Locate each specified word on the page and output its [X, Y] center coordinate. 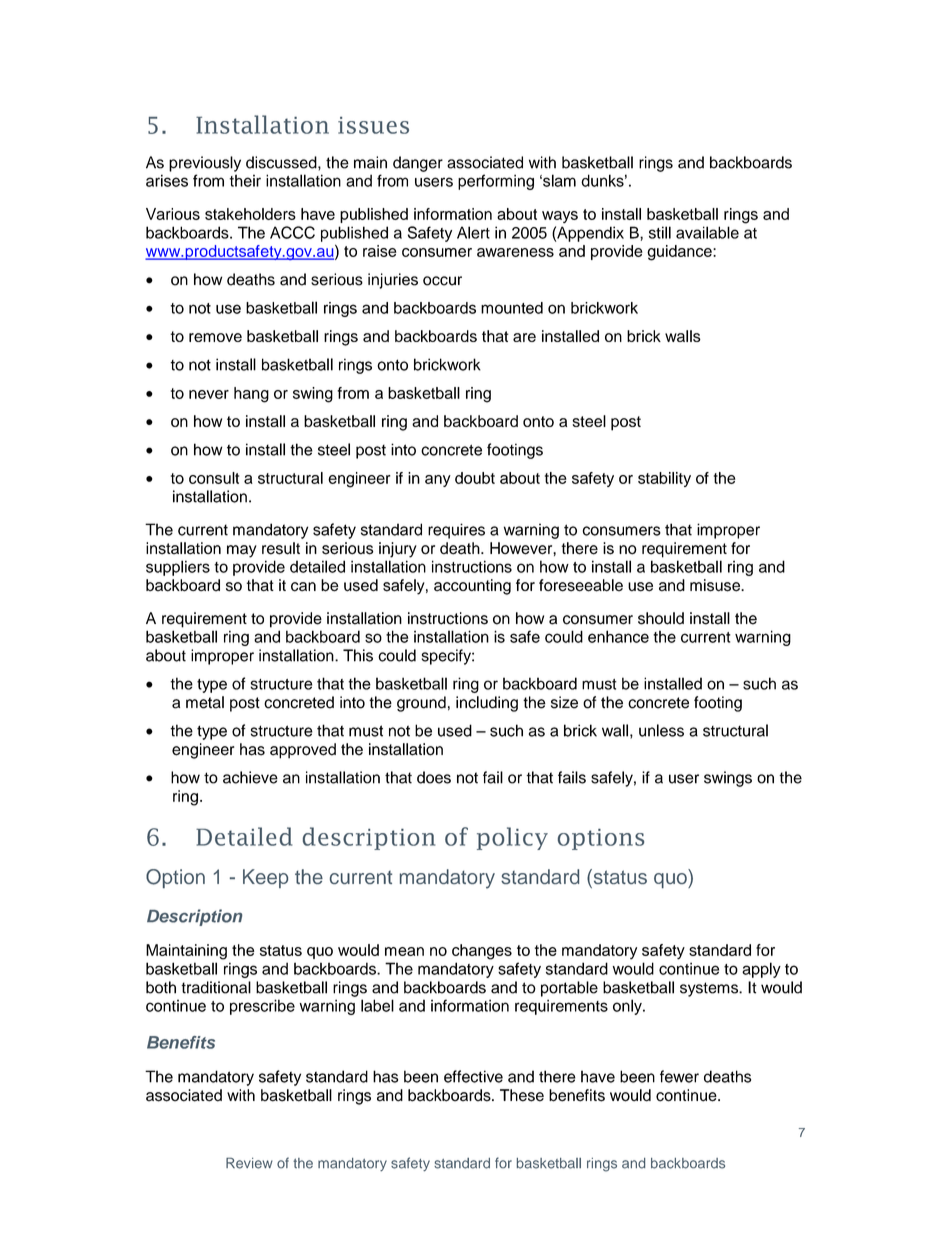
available [707, 232]
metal [205, 702]
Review [249, 1163]
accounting [472, 587]
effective [473, 1076]
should [661, 618]
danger [418, 164]
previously [205, 164]
